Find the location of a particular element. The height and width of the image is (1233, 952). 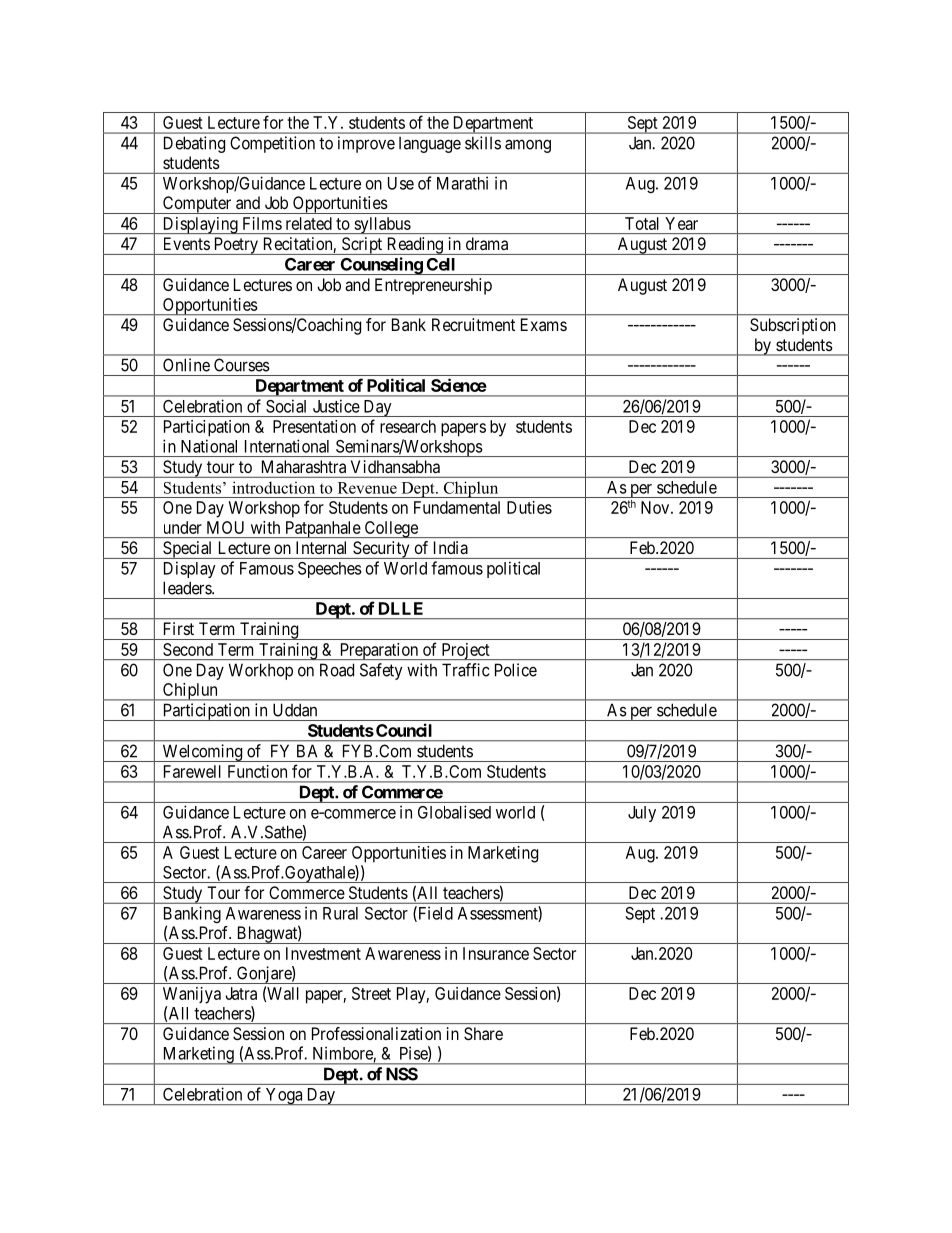

Year is located at coordinates (681, 223).
